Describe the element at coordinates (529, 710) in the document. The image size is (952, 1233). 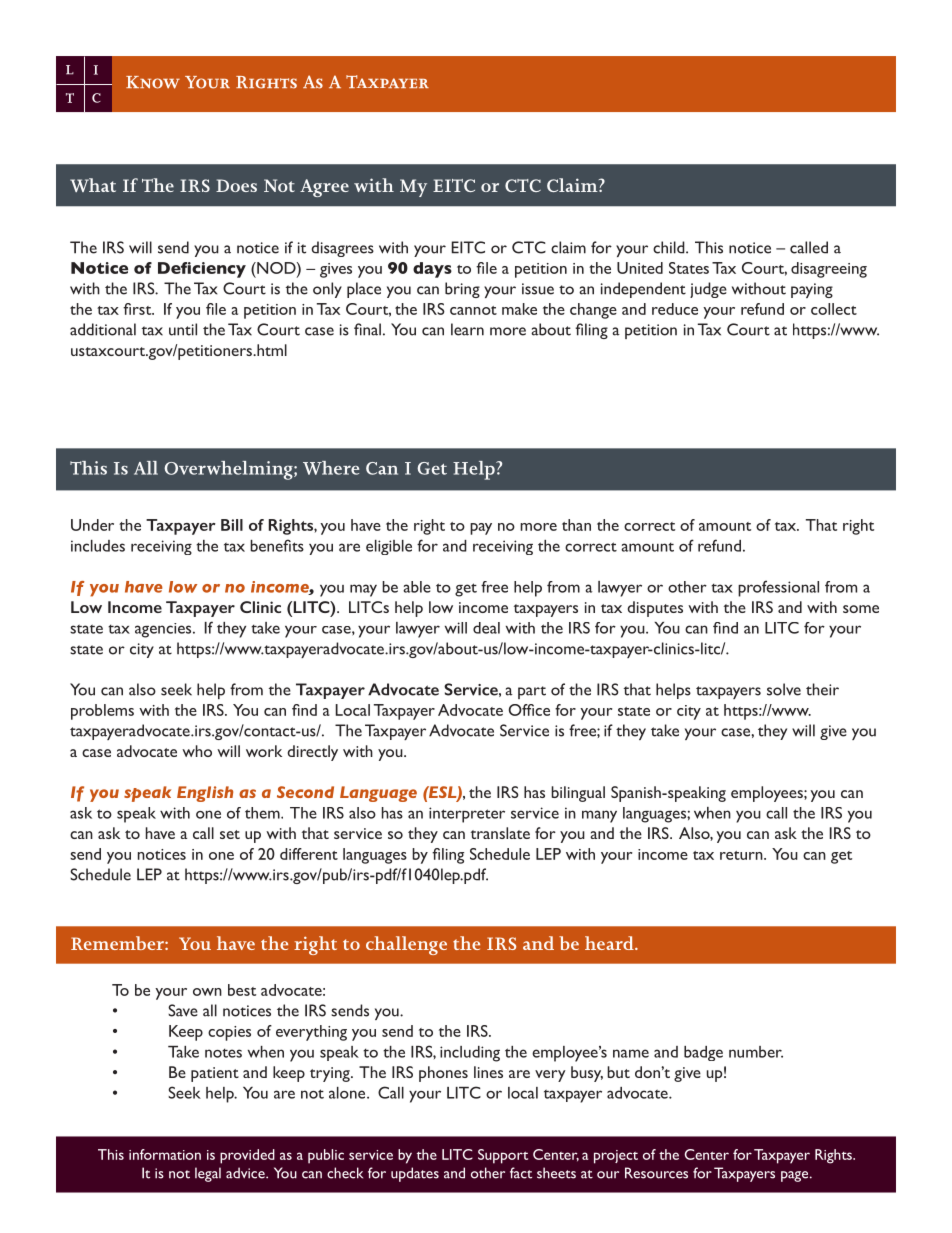
I see `Office` at that location.
